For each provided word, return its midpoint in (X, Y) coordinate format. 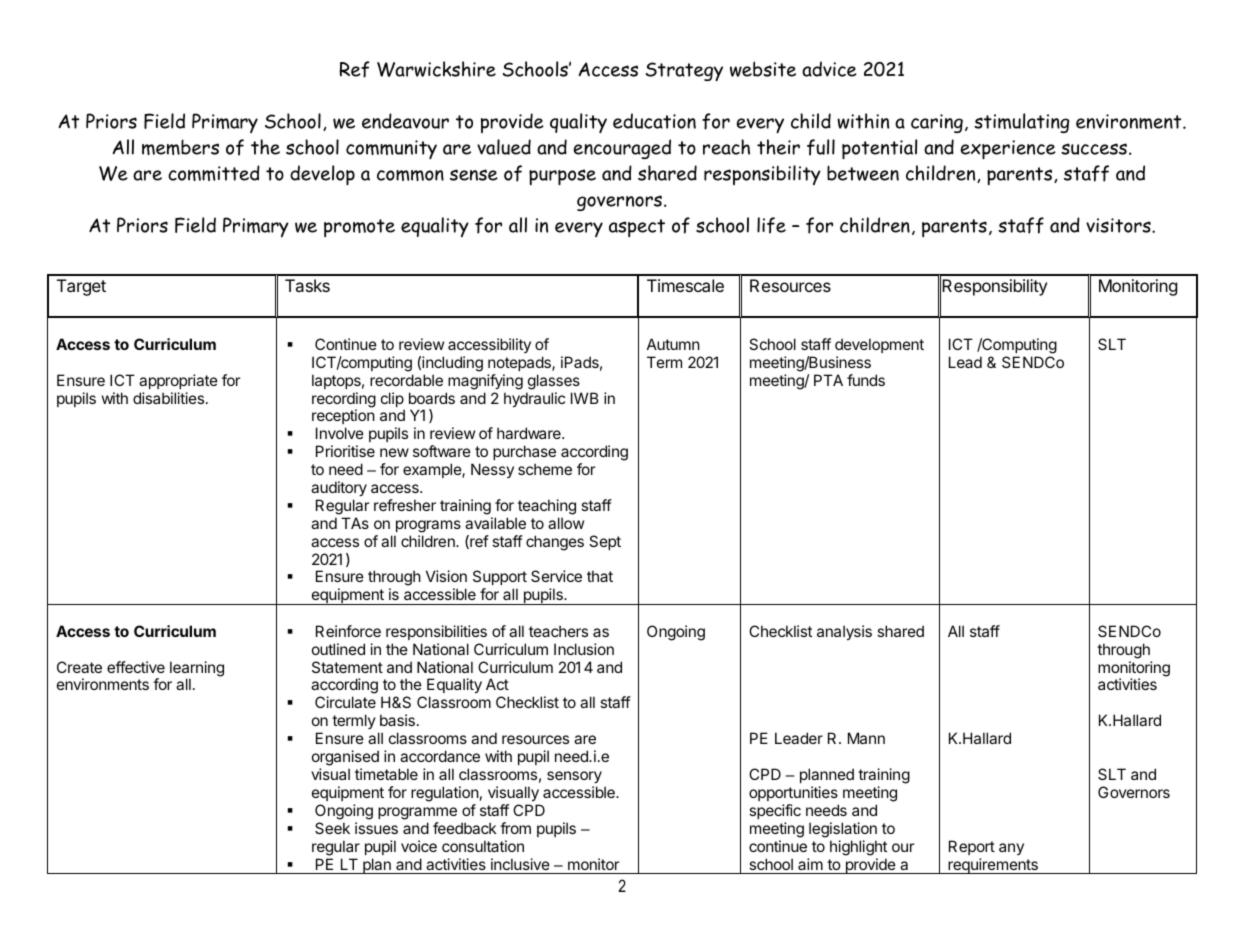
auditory (339, 488)
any (1011, 849)
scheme (545, 469)
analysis (844, 633)
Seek (332, 828)
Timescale (685, 285)
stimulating (1021, 123)
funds (866, 380)
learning (197, 670)
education (654, 121)
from (515, 828)
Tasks (307, 285)
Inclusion (584, 649)
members (180, 147)
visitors (1119, 225)
